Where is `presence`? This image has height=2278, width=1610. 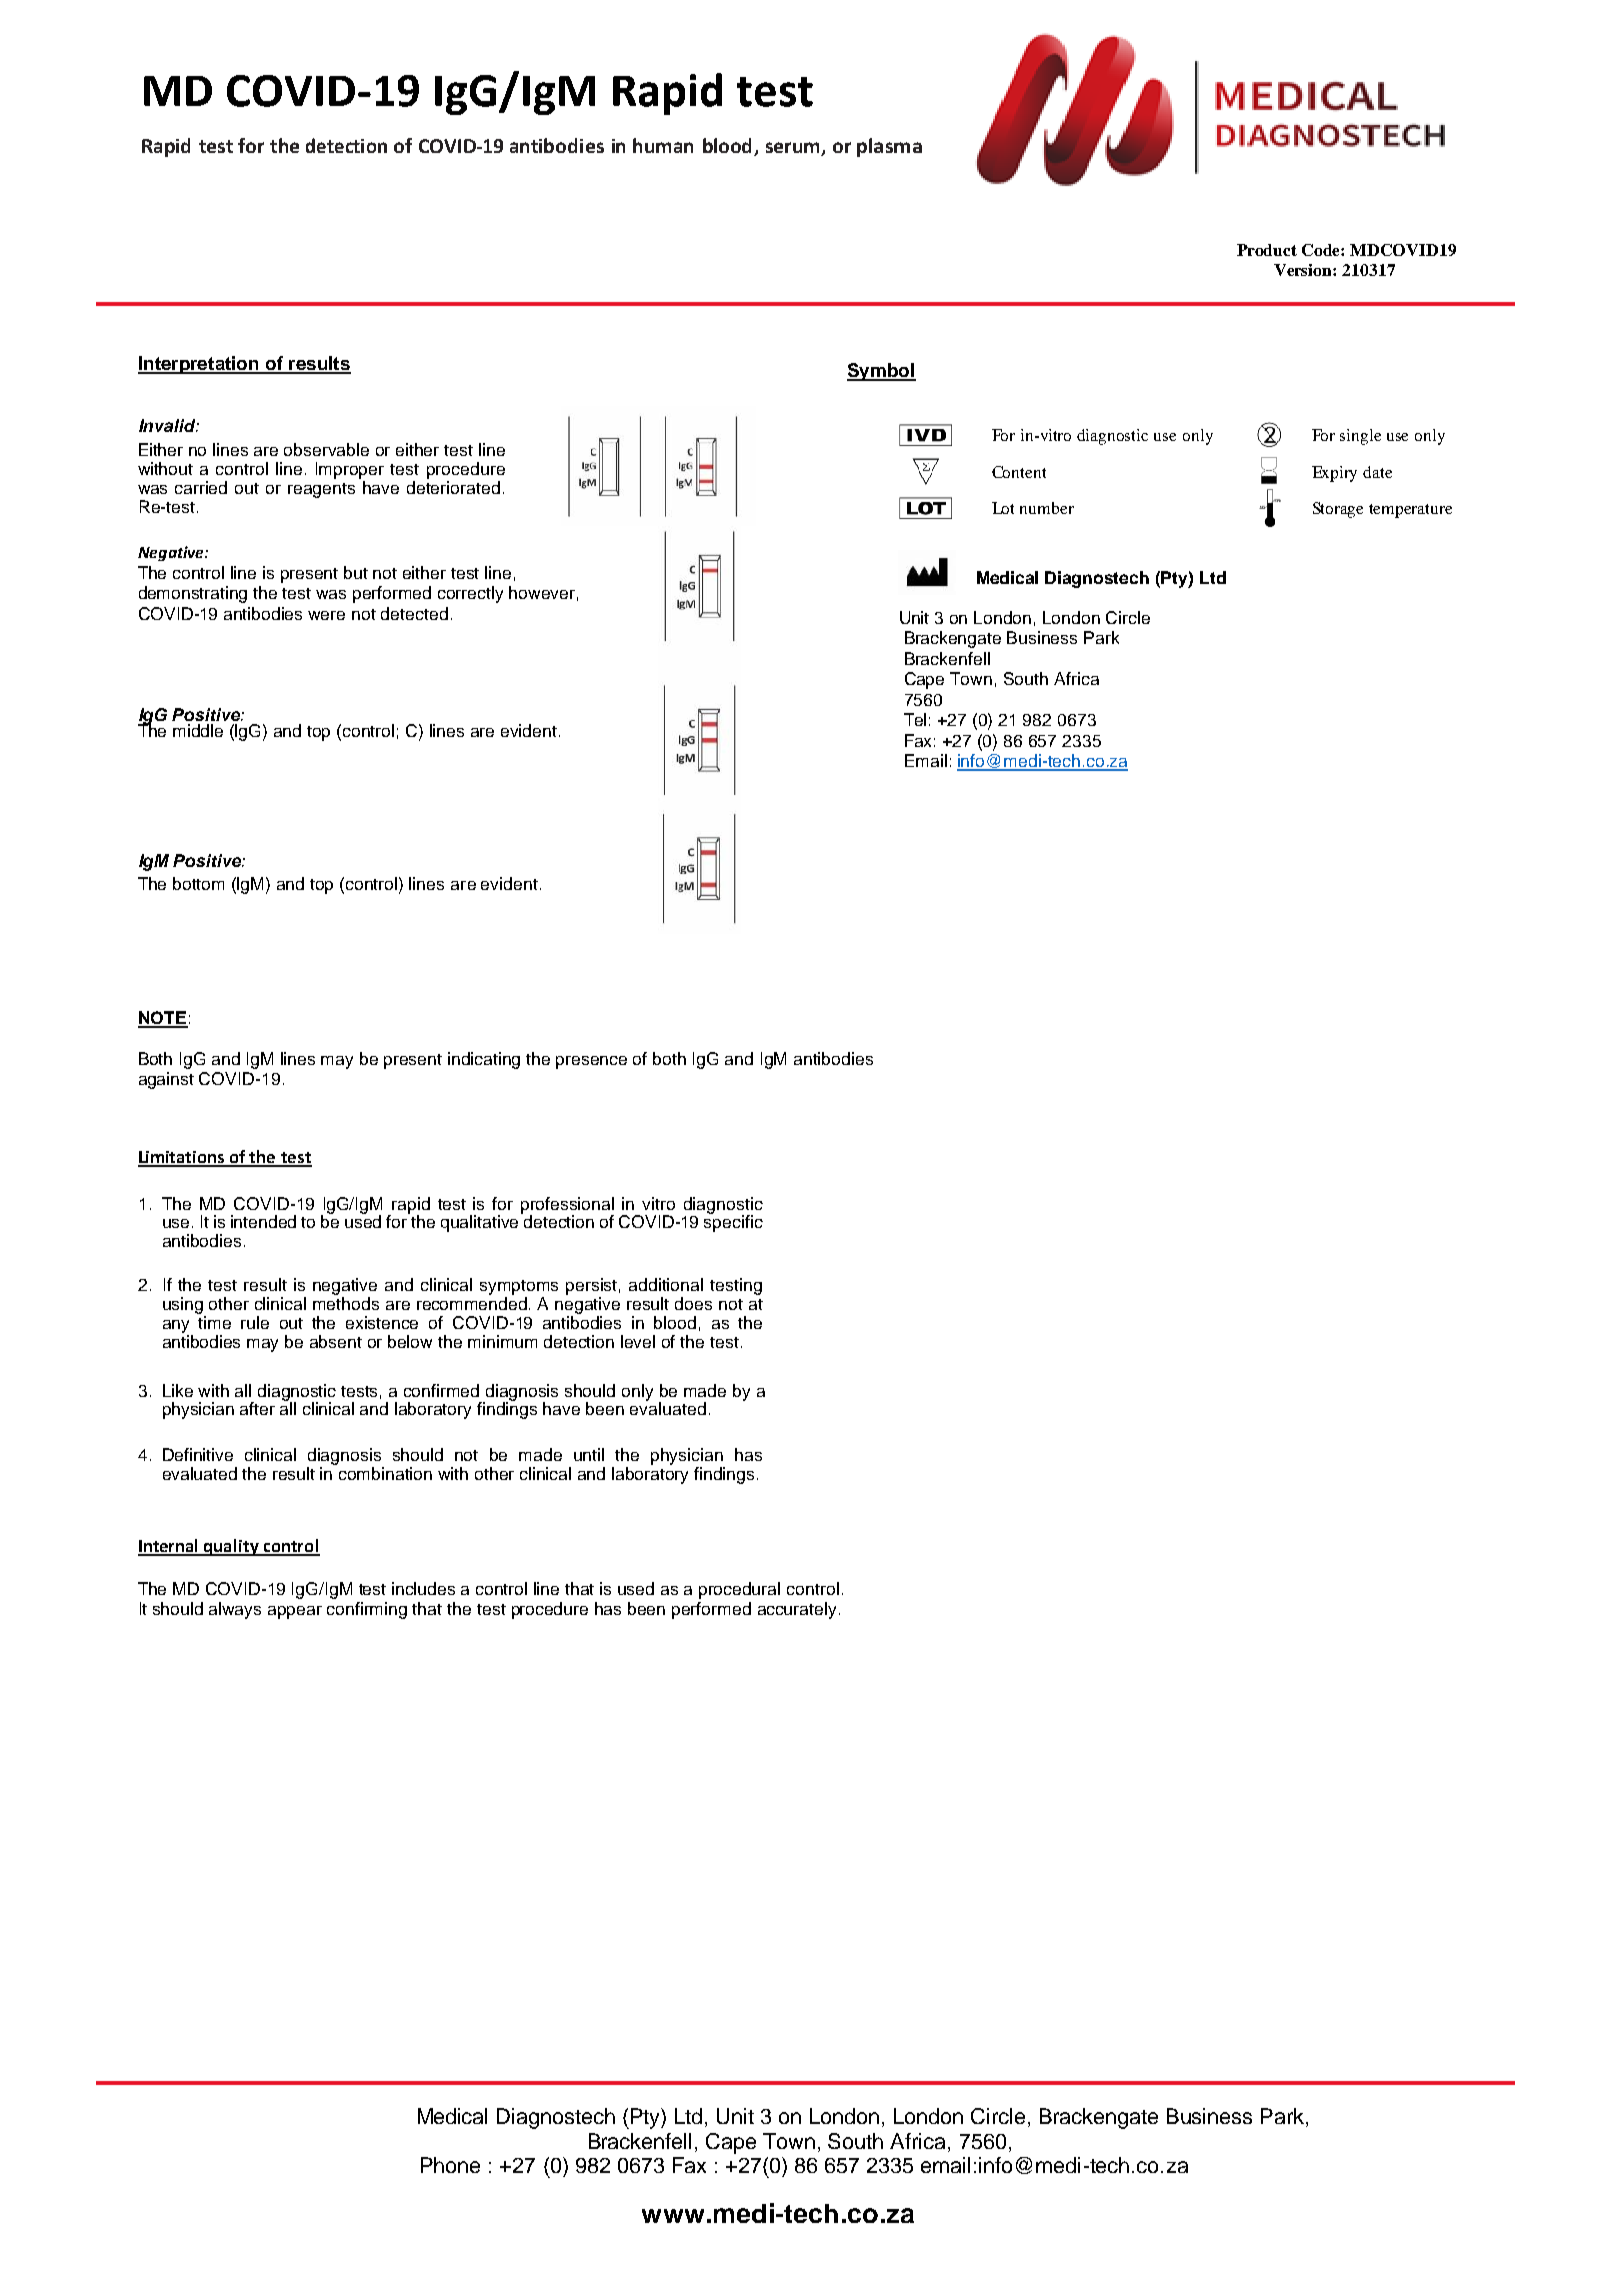
presence is located at coordinates (591, 1062).
